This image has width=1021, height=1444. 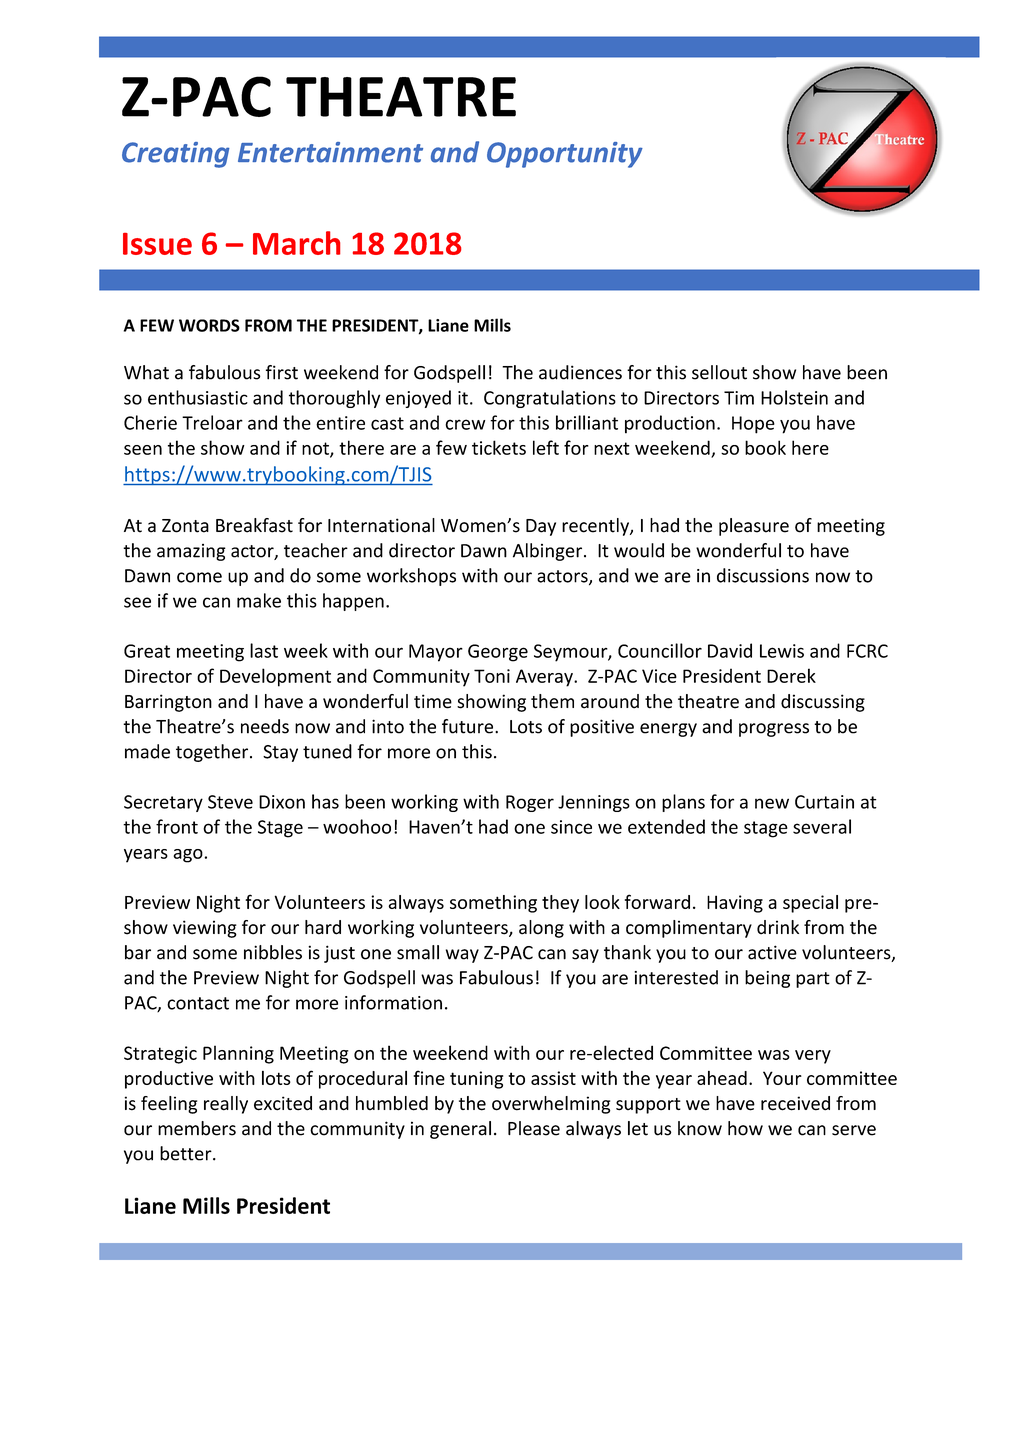 What do you see at coordinates (565, 155) in the image?
I see `Opportunity` at bounding box center [565, 155].
